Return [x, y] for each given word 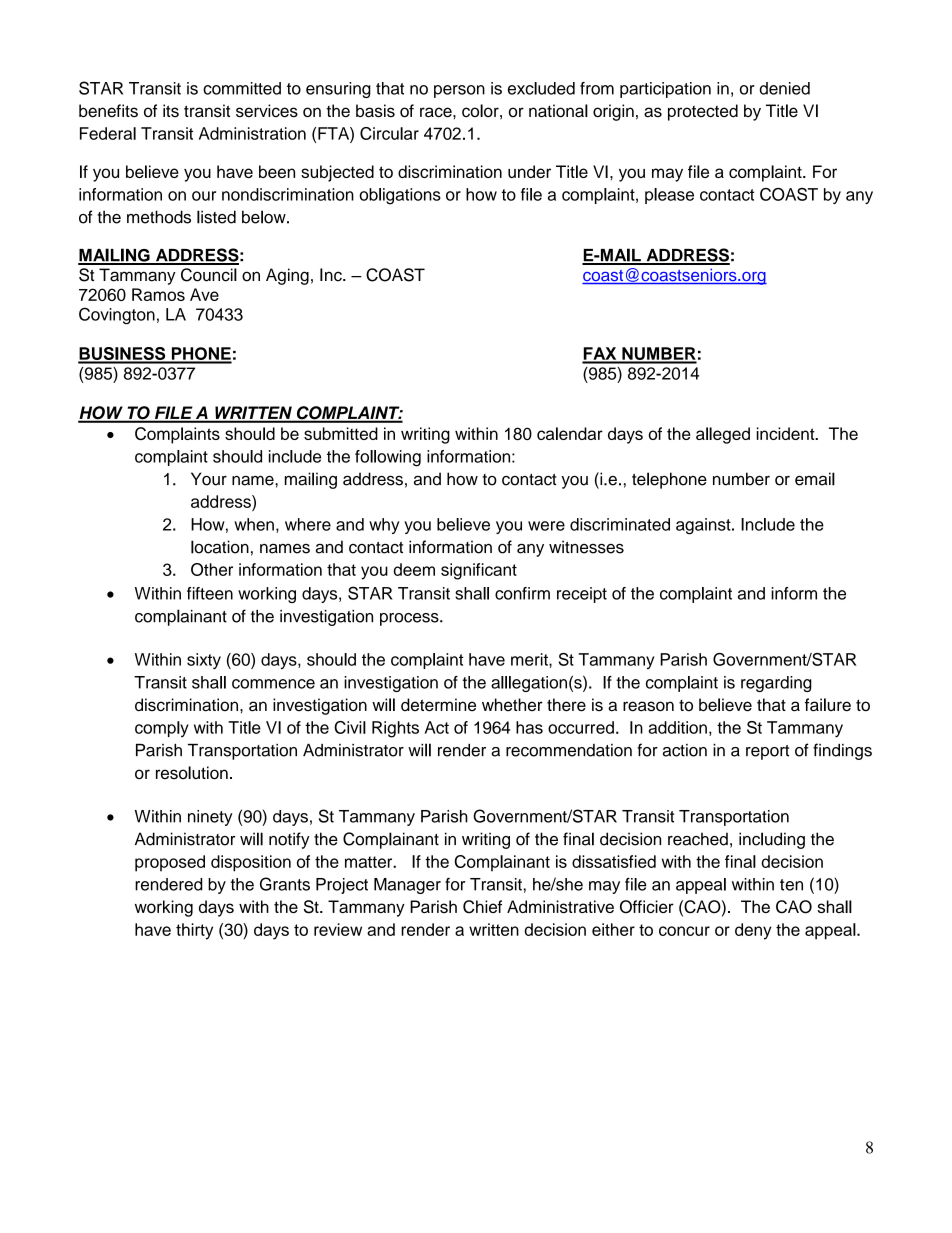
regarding [776, 684]
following [388, 458]
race [437, 112]
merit [530, 659]
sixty [204, 661]
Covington [117, 316]
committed [242, 88]
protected [703, 112]
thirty [194, 931]
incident [787, 433]
